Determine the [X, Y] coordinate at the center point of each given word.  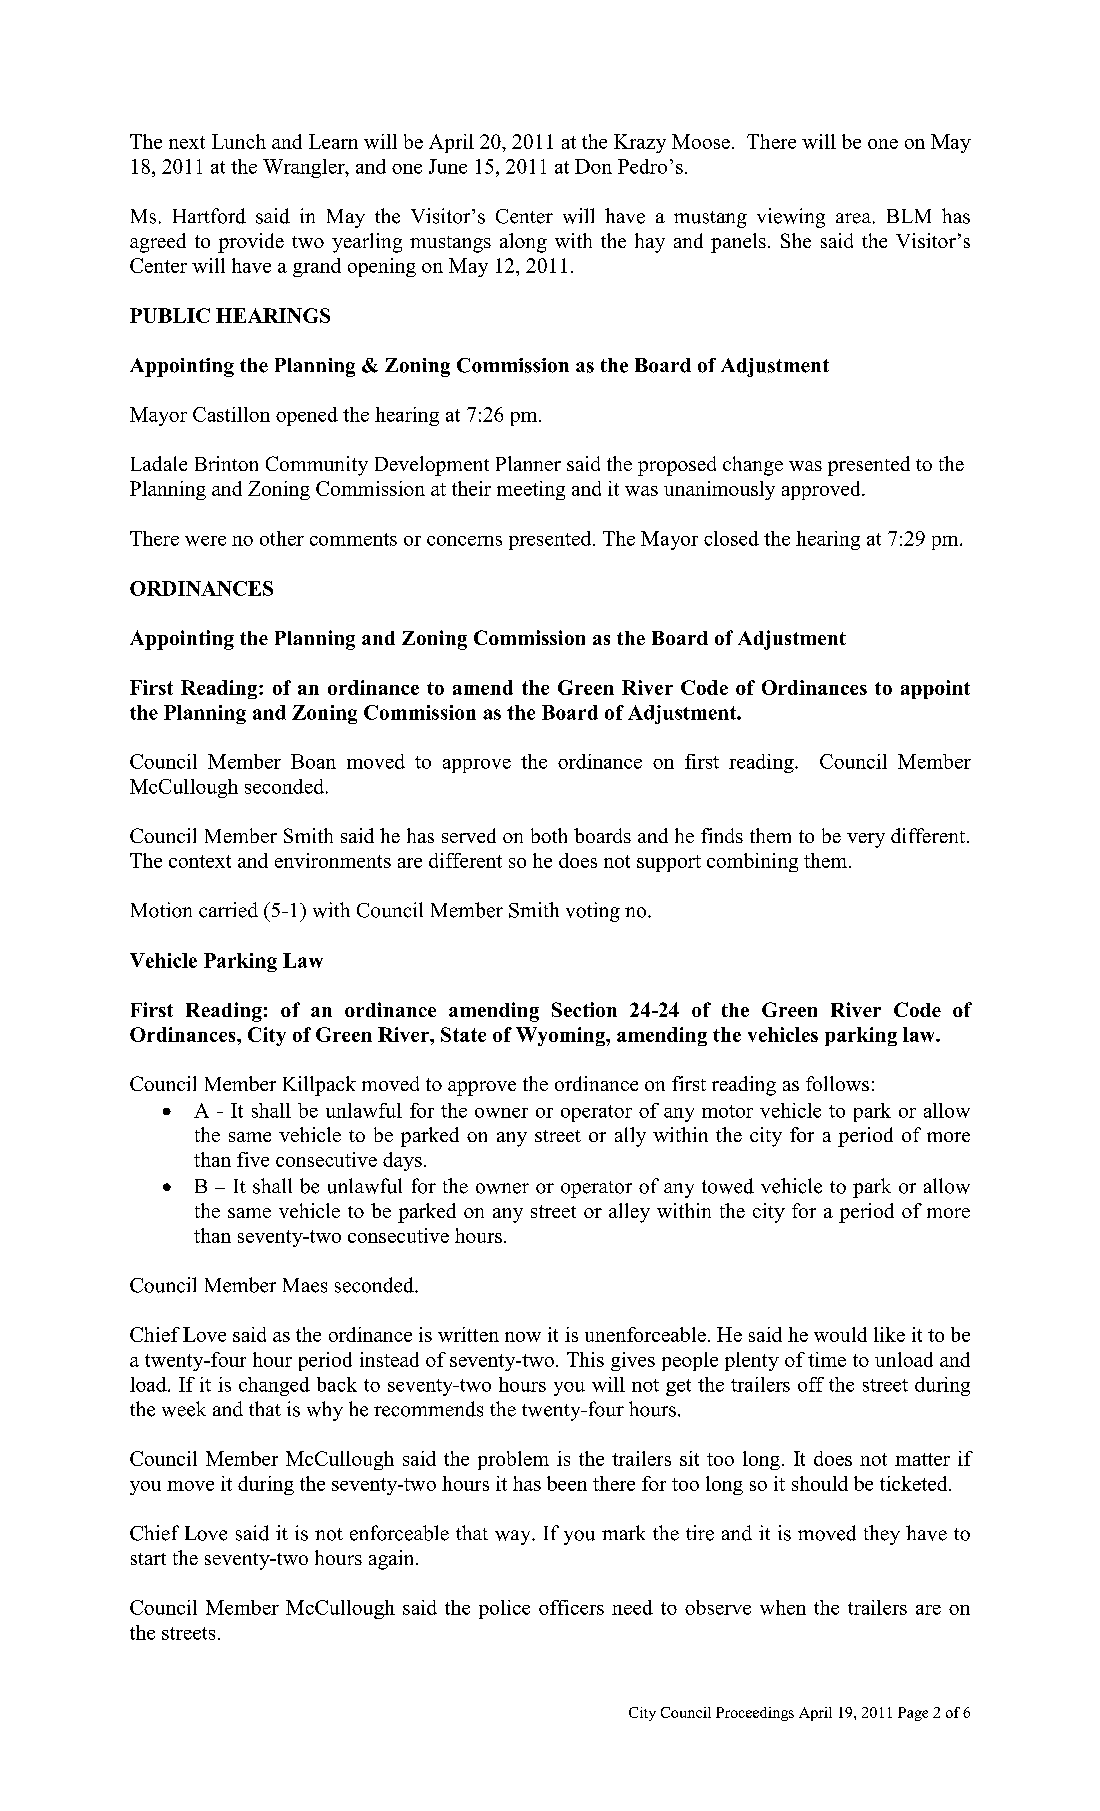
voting [593, 912]
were [205, 541]
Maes [305, 1285]
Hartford [209, 216]
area [853, 218]
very [866, 840]
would [840, 1334]
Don [593, 166]
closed [731, 538]
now [523, 1337]
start [148, 1559]
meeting [531, 490]
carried [228, 910]
